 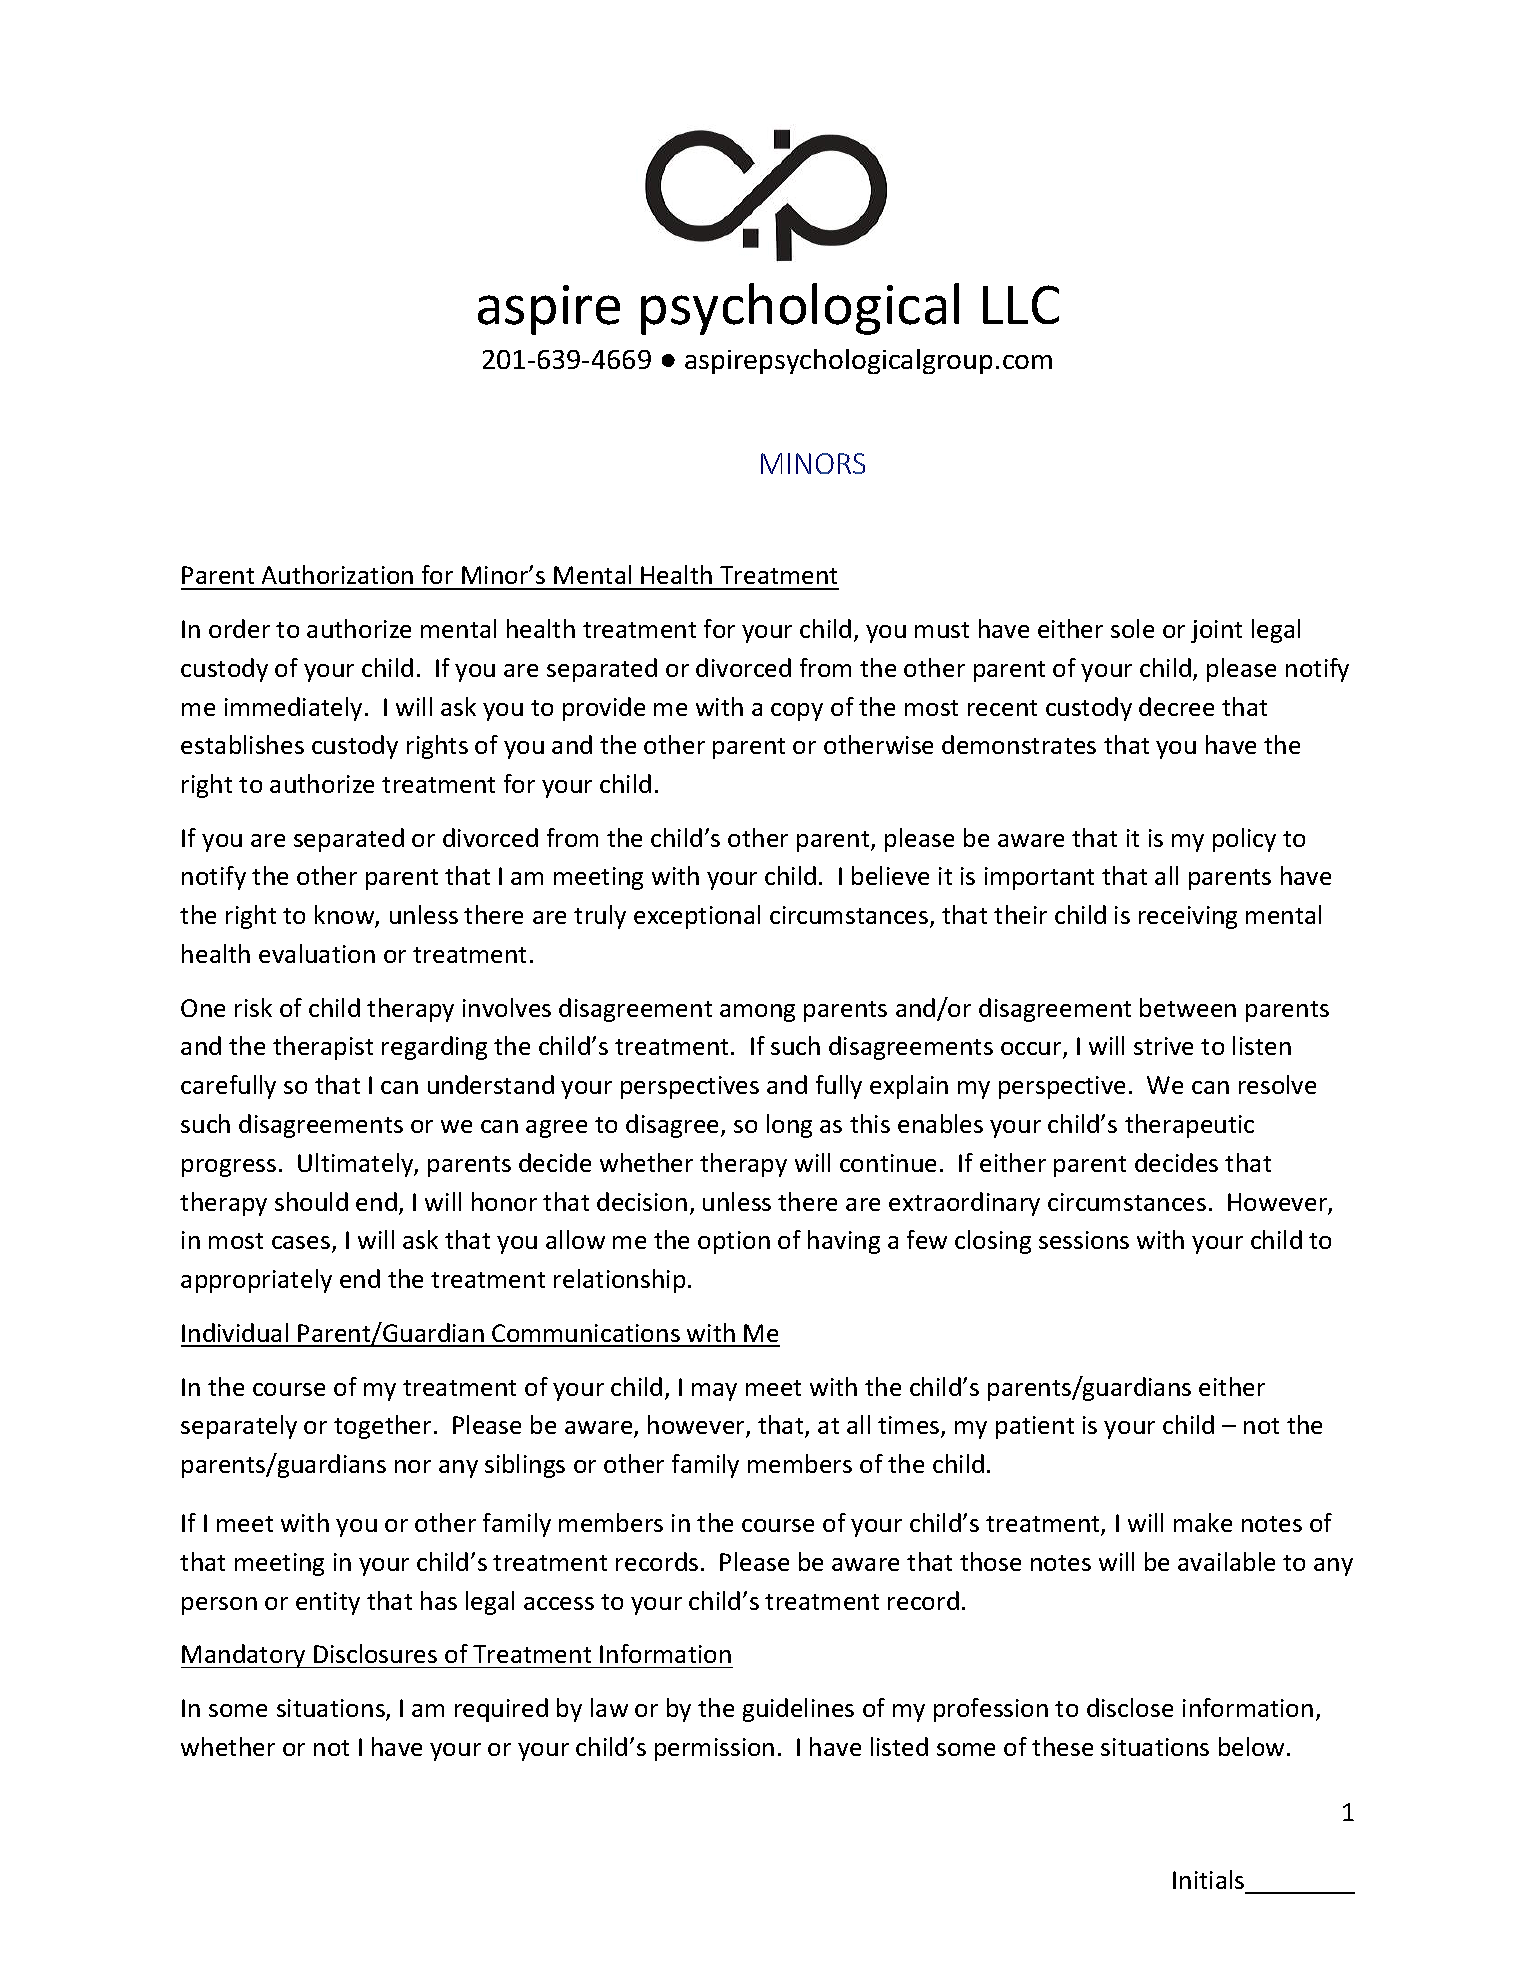 I want to click on establishes, so click(x=242, y=744).
